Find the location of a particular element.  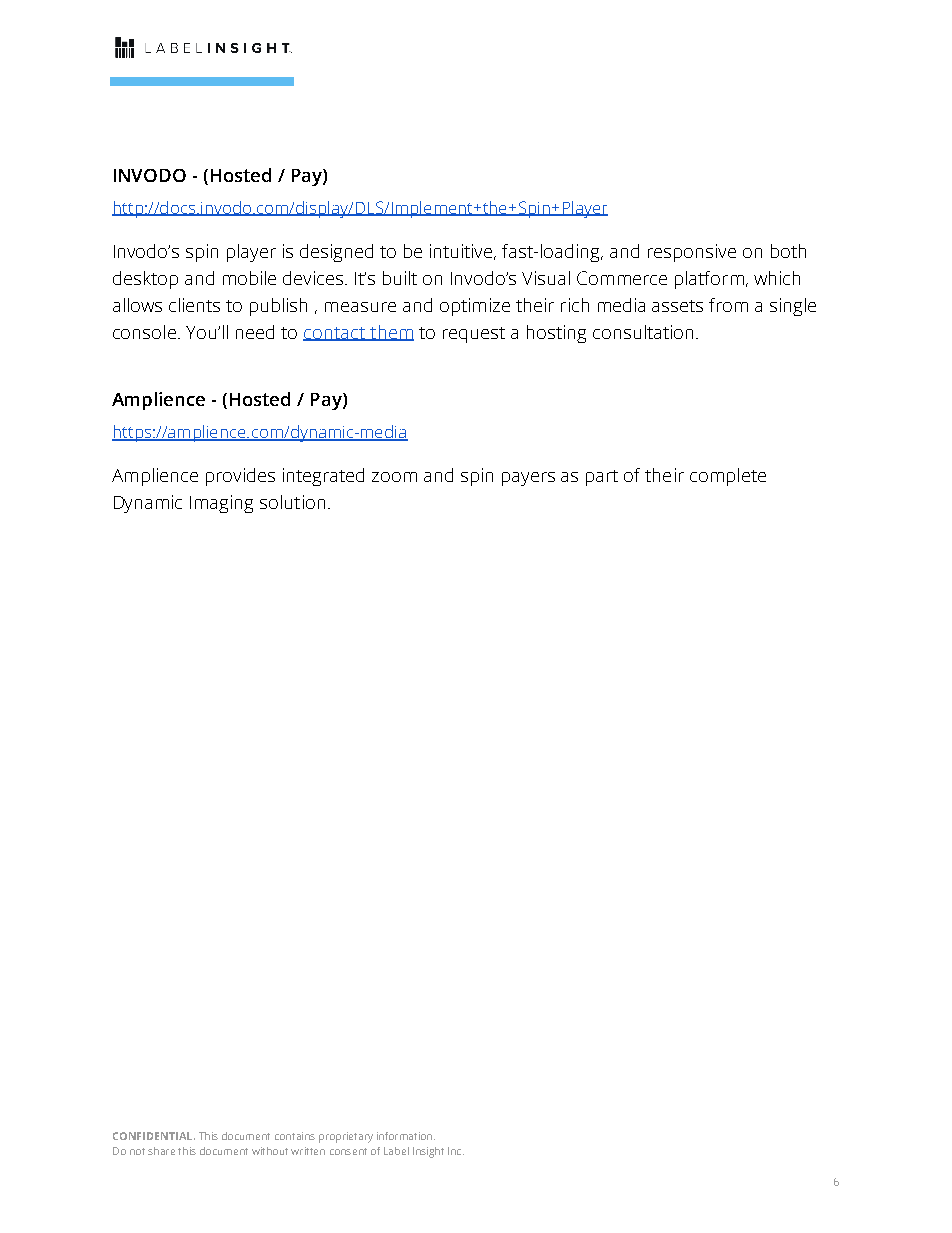

mobile is located at coordinates (249, 278).
